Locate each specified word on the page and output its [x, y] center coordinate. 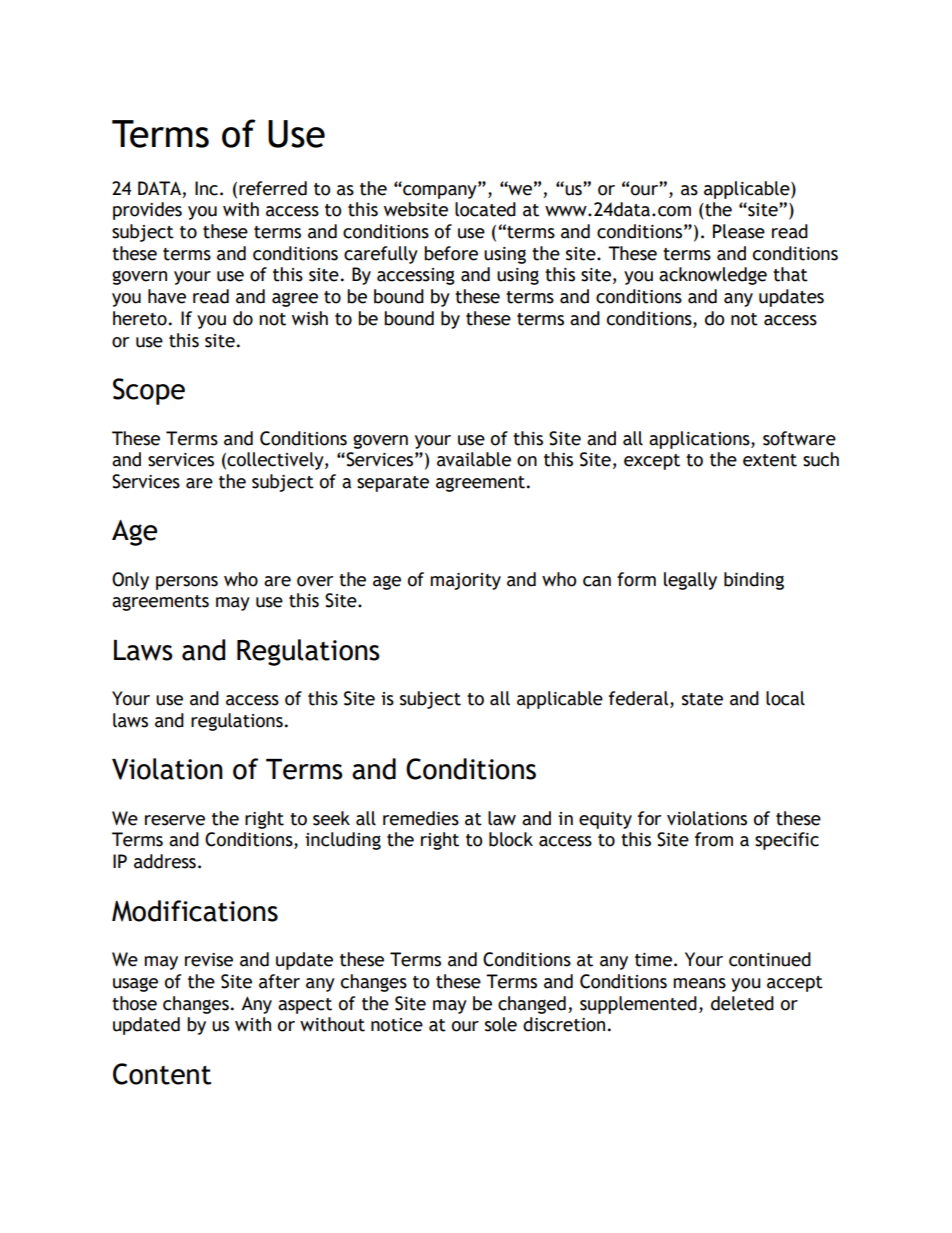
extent [770, 460]
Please [739, 231]
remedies [421, 818]
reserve [175, 820]
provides [147, 211]
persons [187, 583]
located [485, 209]
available [474, 459]
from [714, 839]
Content [162, 1074]
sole [501, 1024]
